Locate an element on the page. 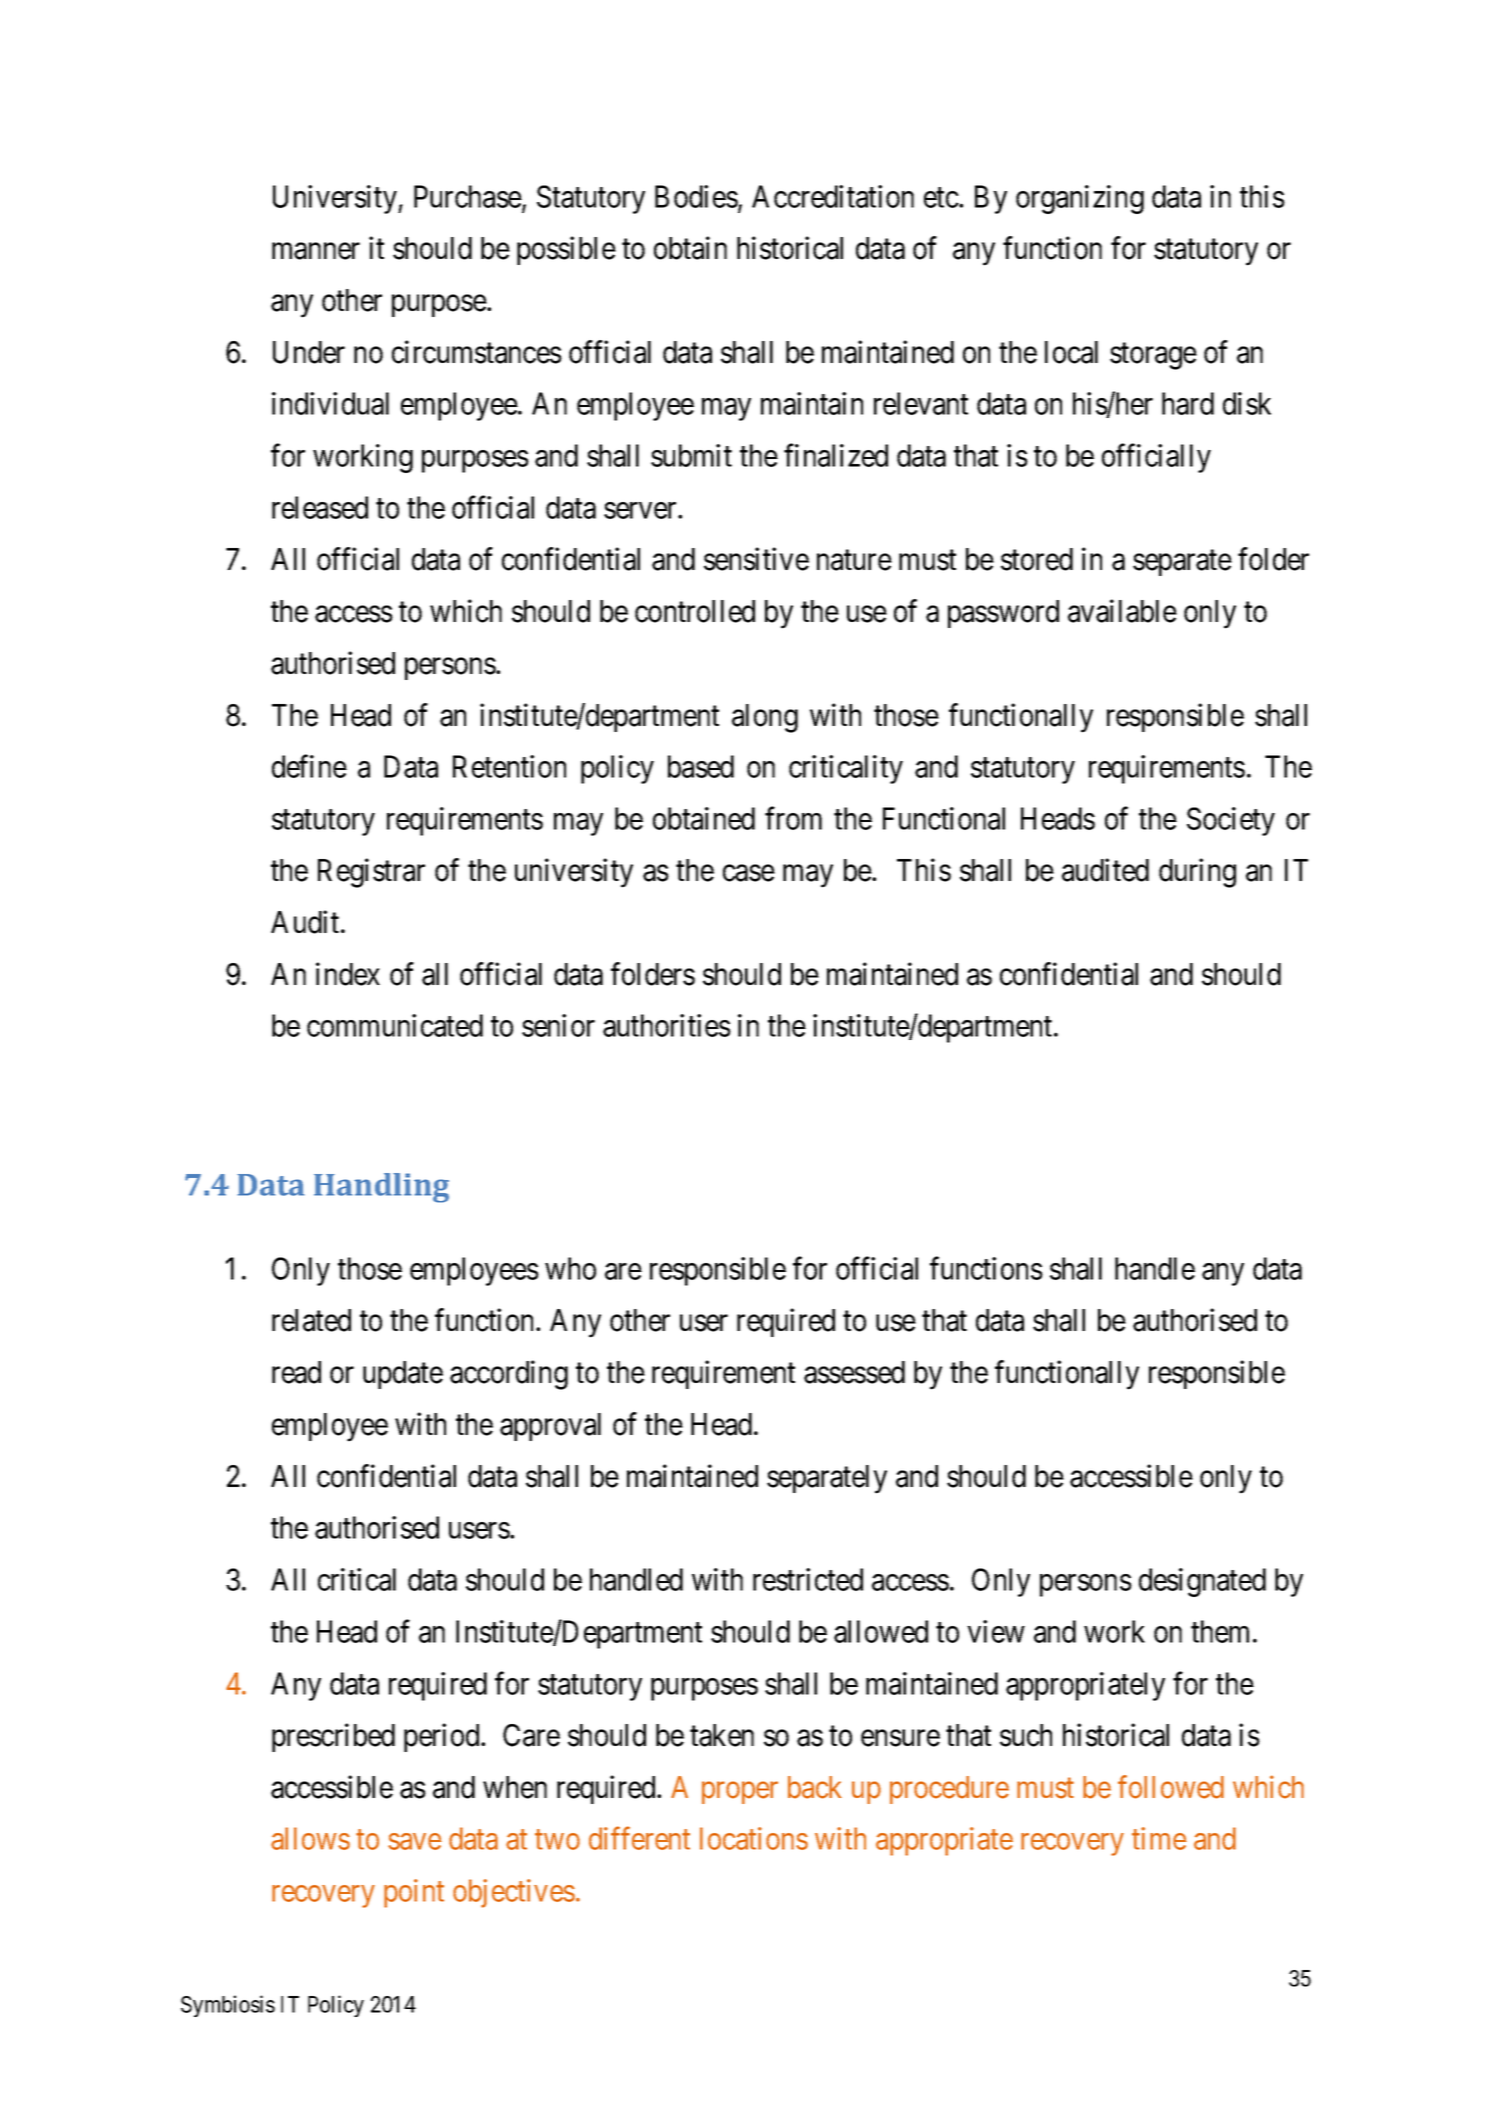  update is located at coordinates (403, 1375).
